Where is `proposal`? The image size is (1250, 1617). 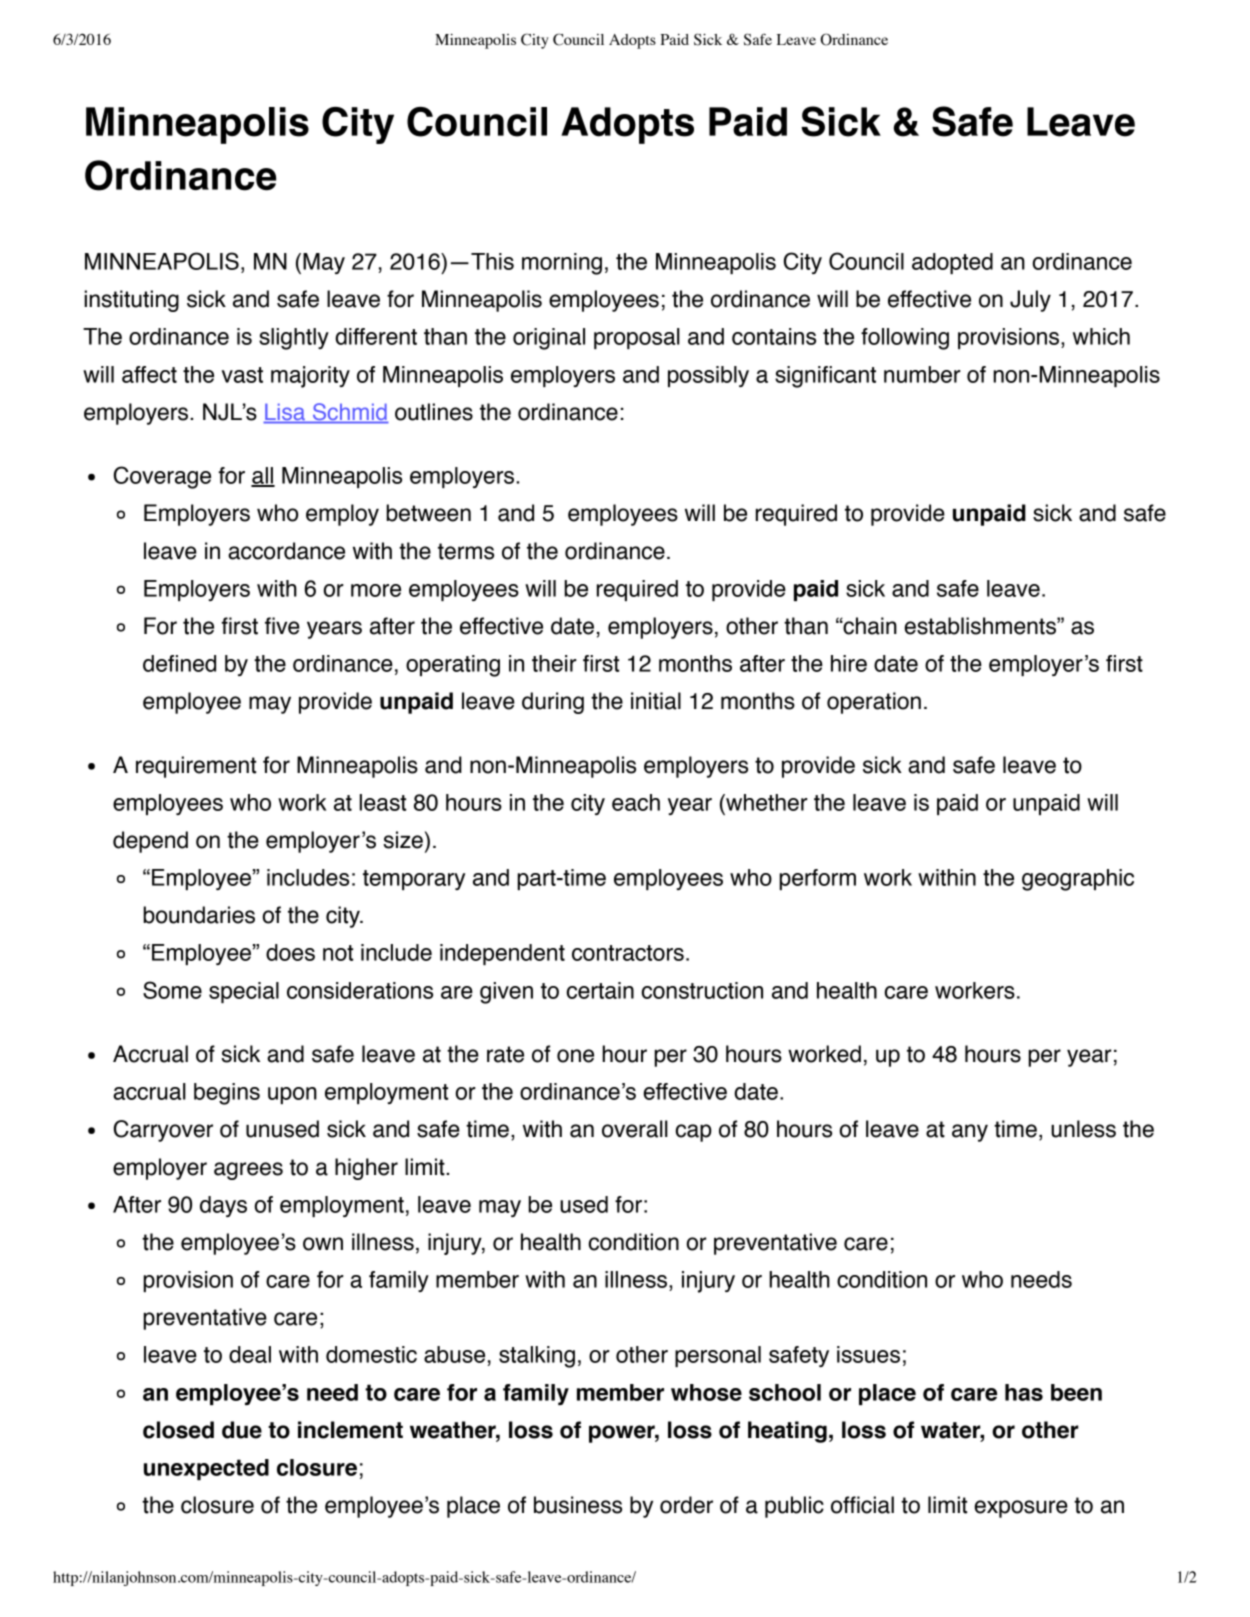
proposal is located at coordinates (637, 338).
